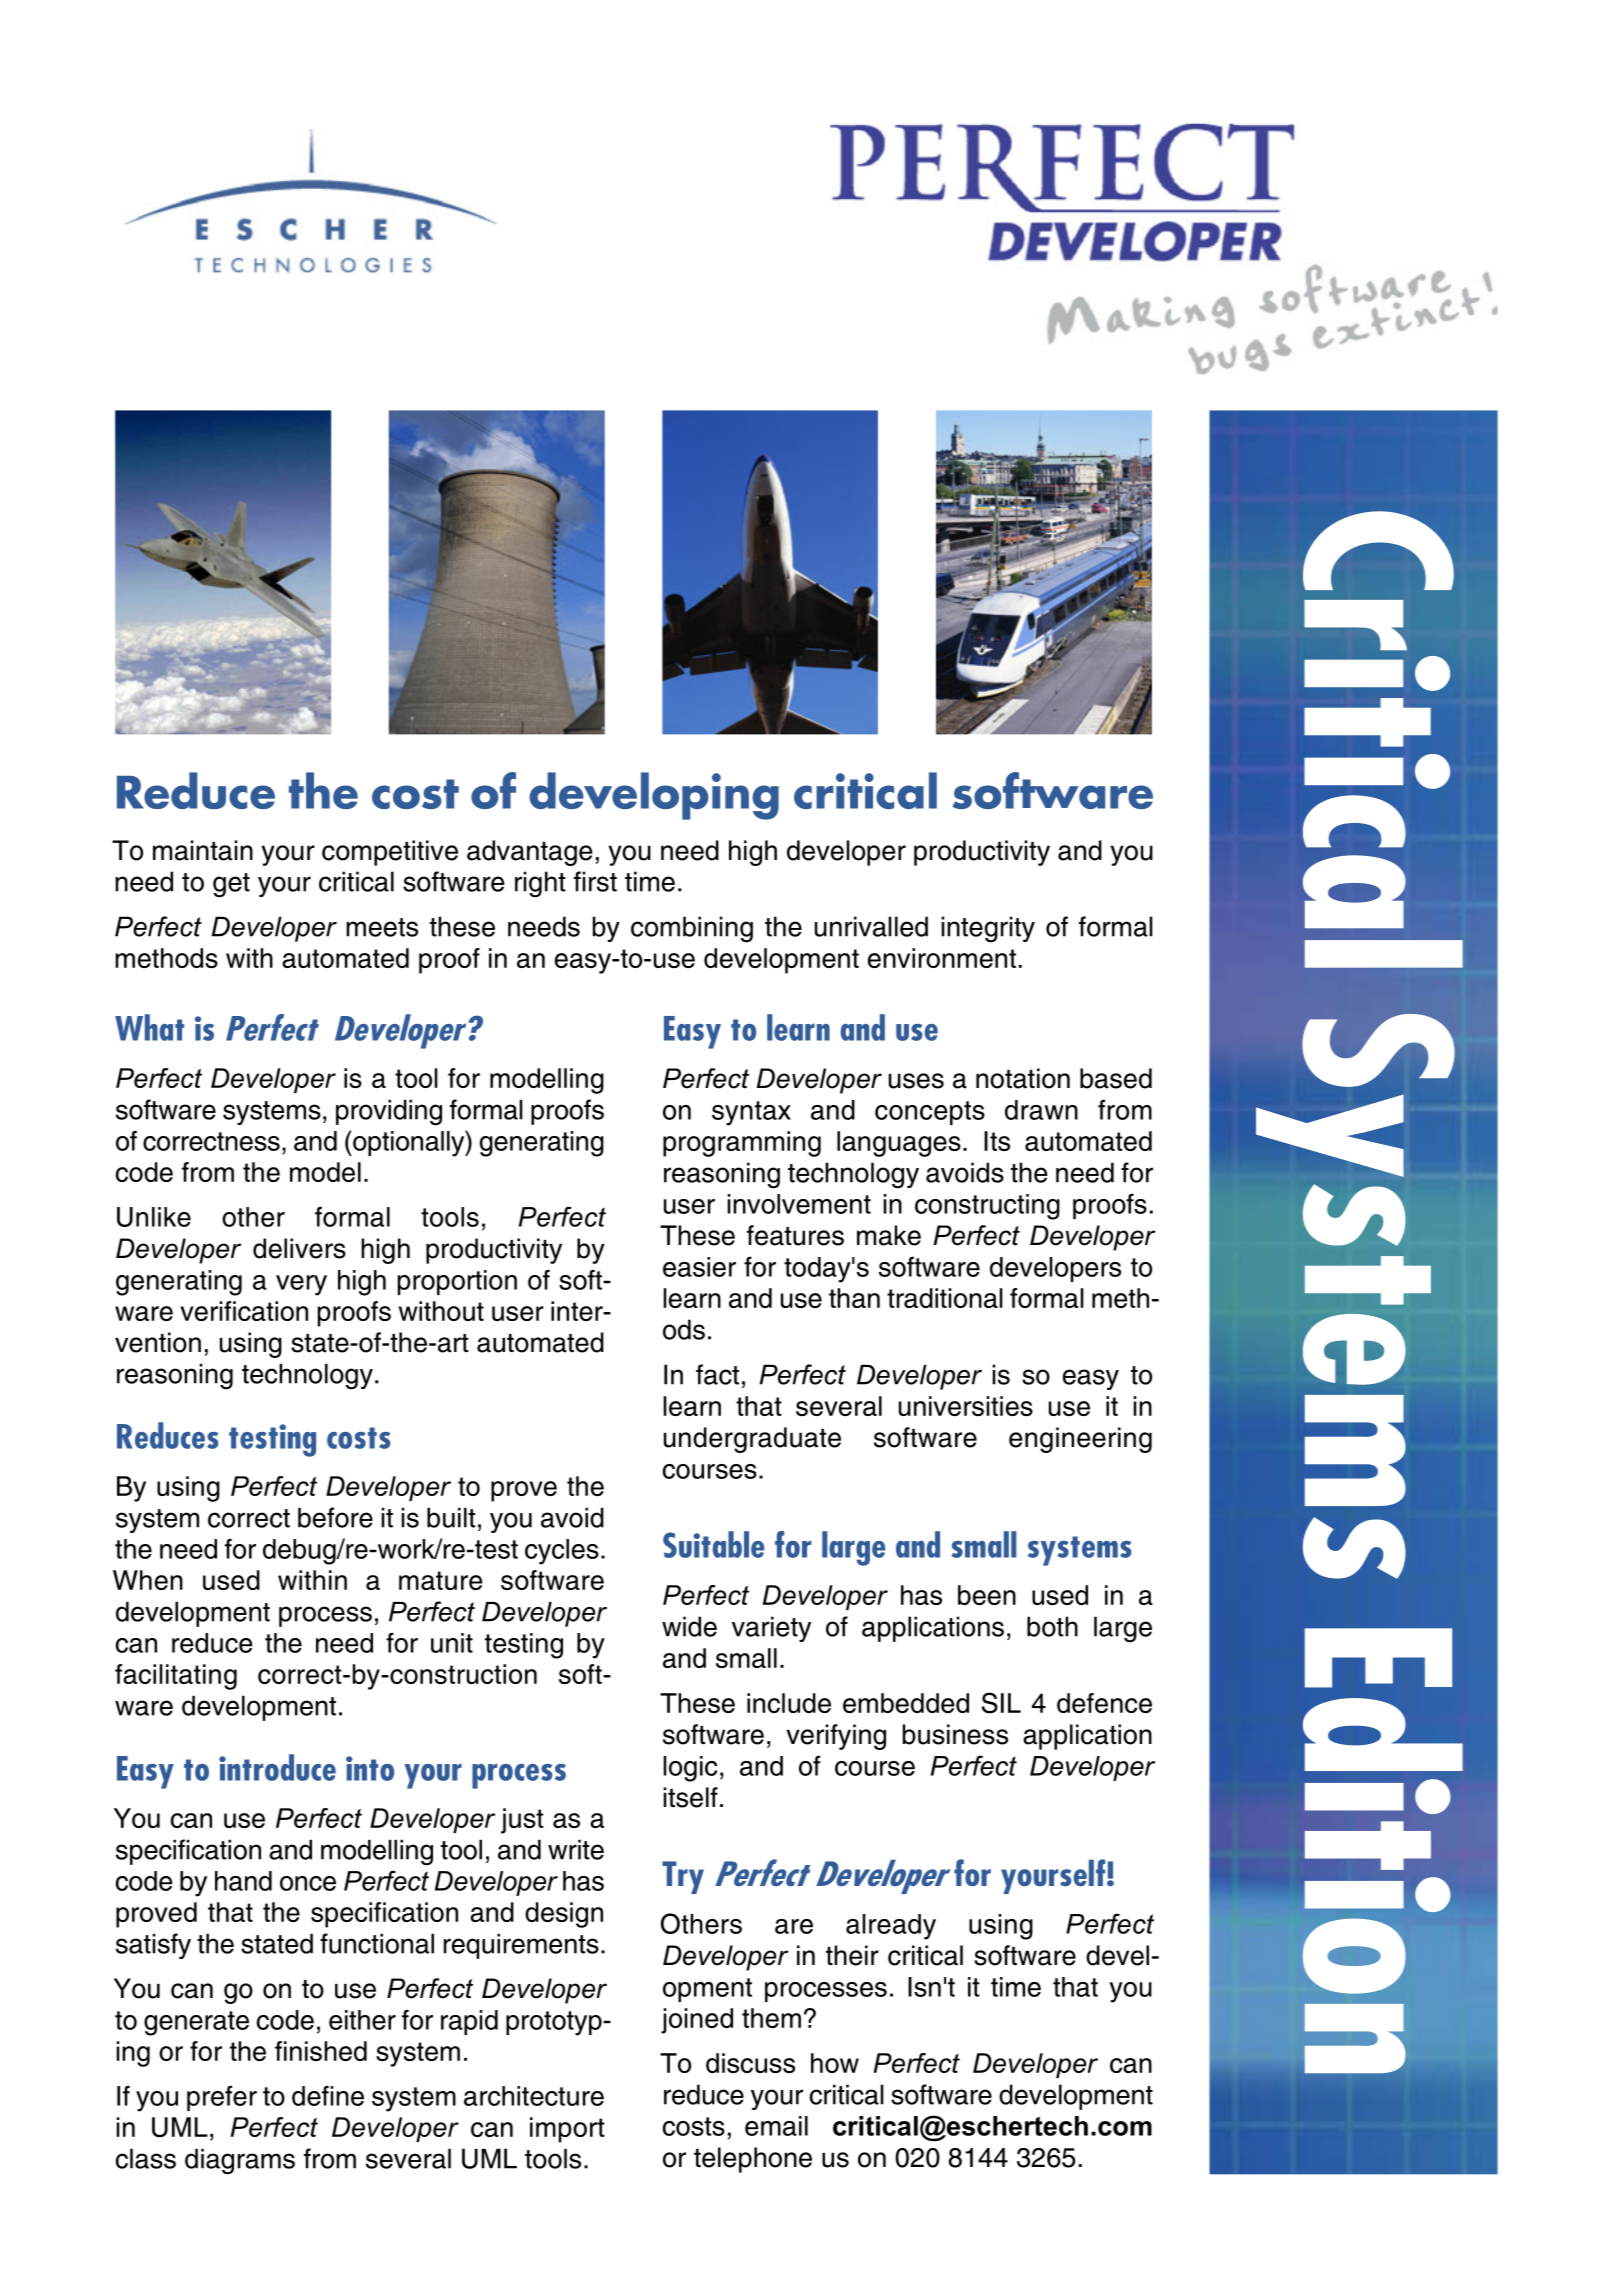  I want to click on import, so click(567, 2130).
